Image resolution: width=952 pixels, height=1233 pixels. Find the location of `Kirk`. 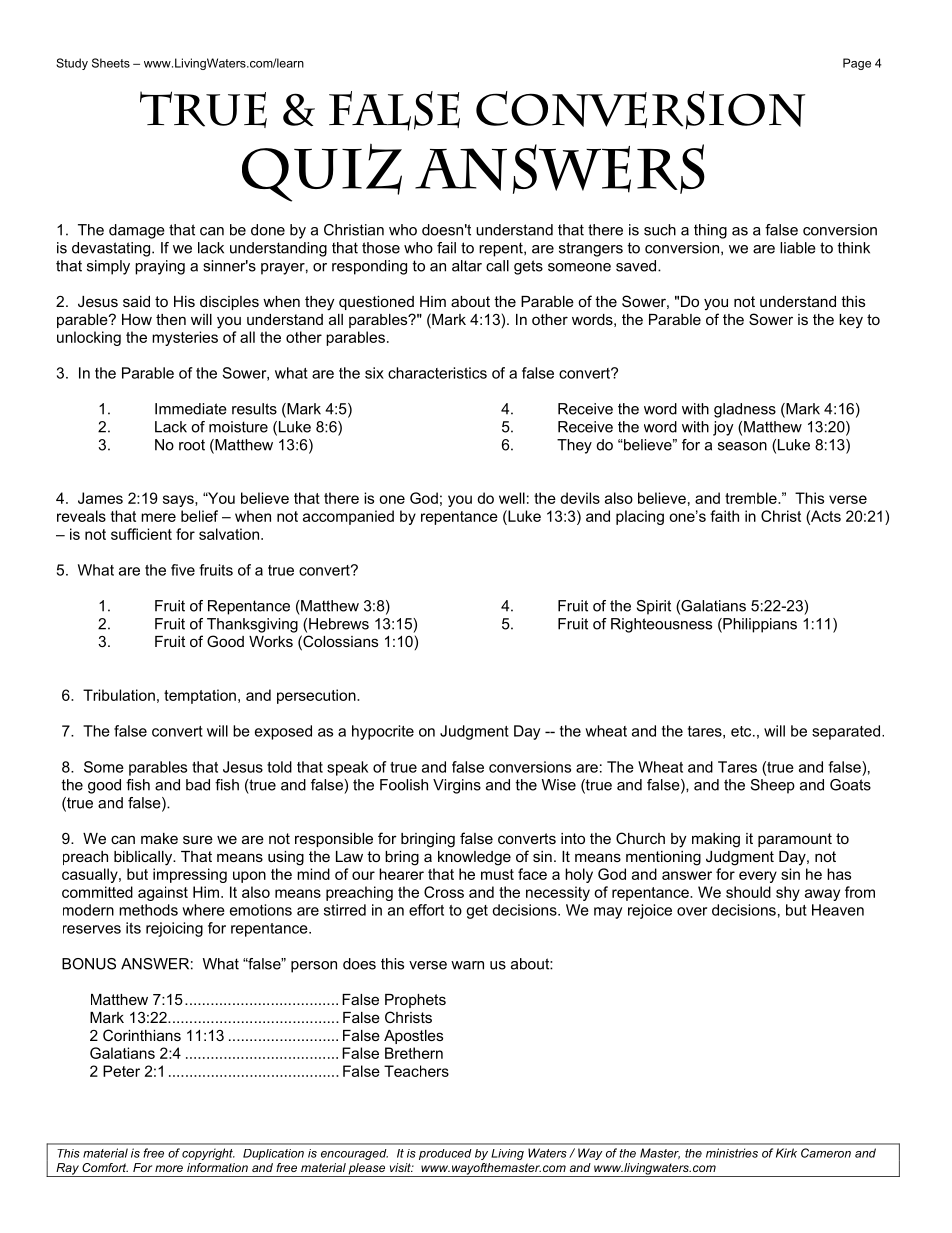

Kirk is located at coordinates (786, 1153).
